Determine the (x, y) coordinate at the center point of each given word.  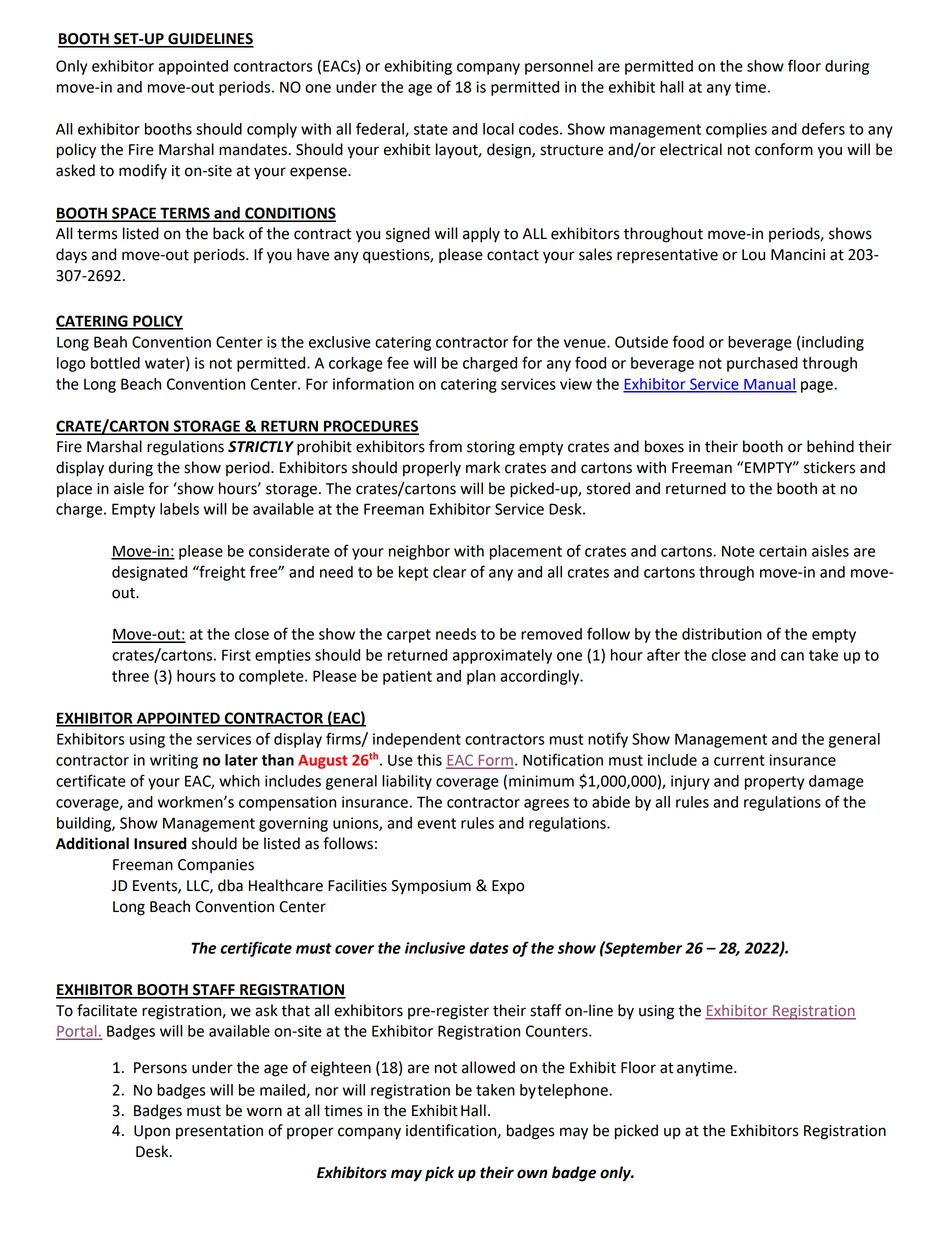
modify (143, 171)
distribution (722, 634)
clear (449, 572)
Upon (152, 1132)
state (431, 129)
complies (736, 130)
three (130, 676)
